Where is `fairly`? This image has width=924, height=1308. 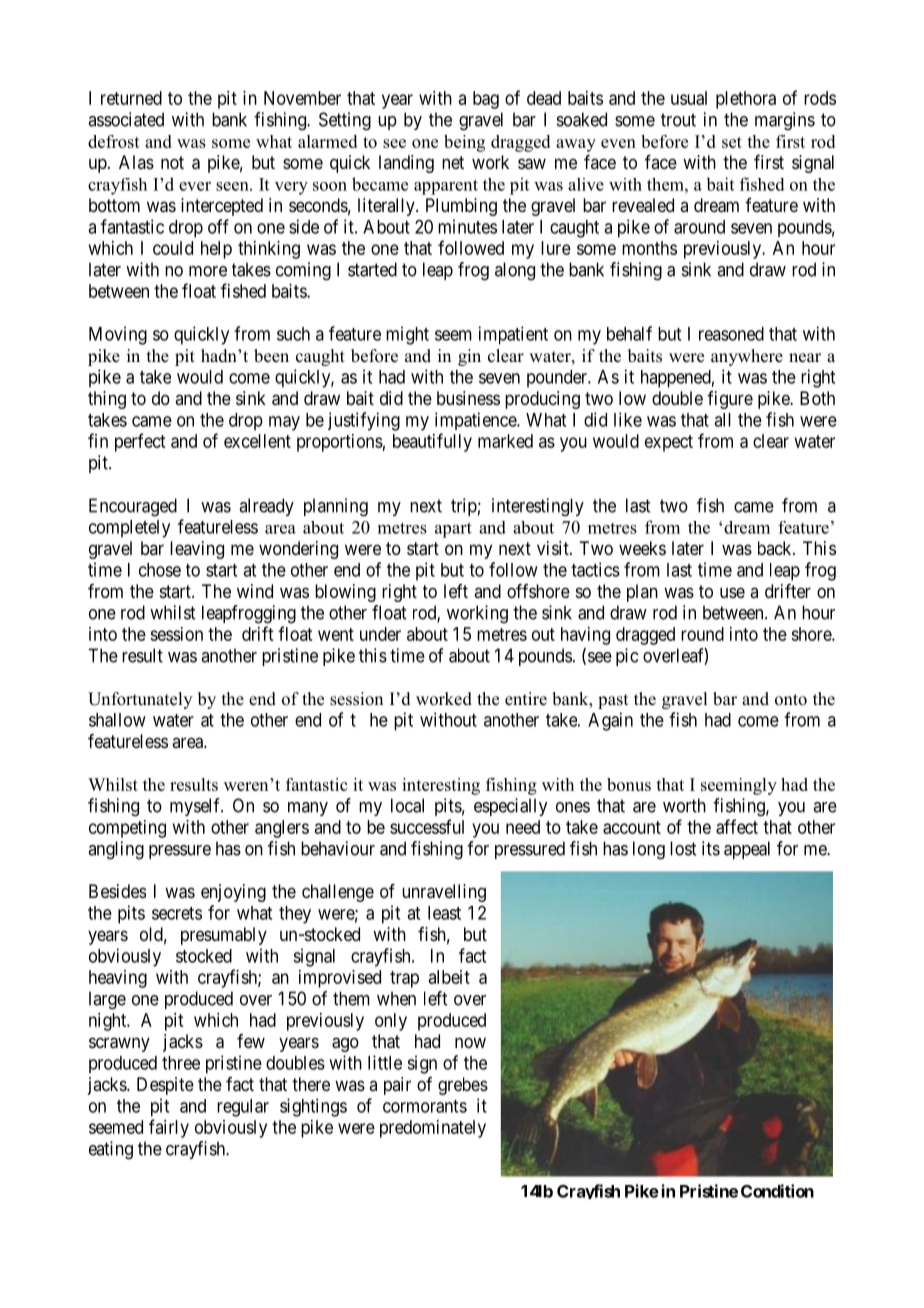
fairly is located at coordinates (169, 1128).
